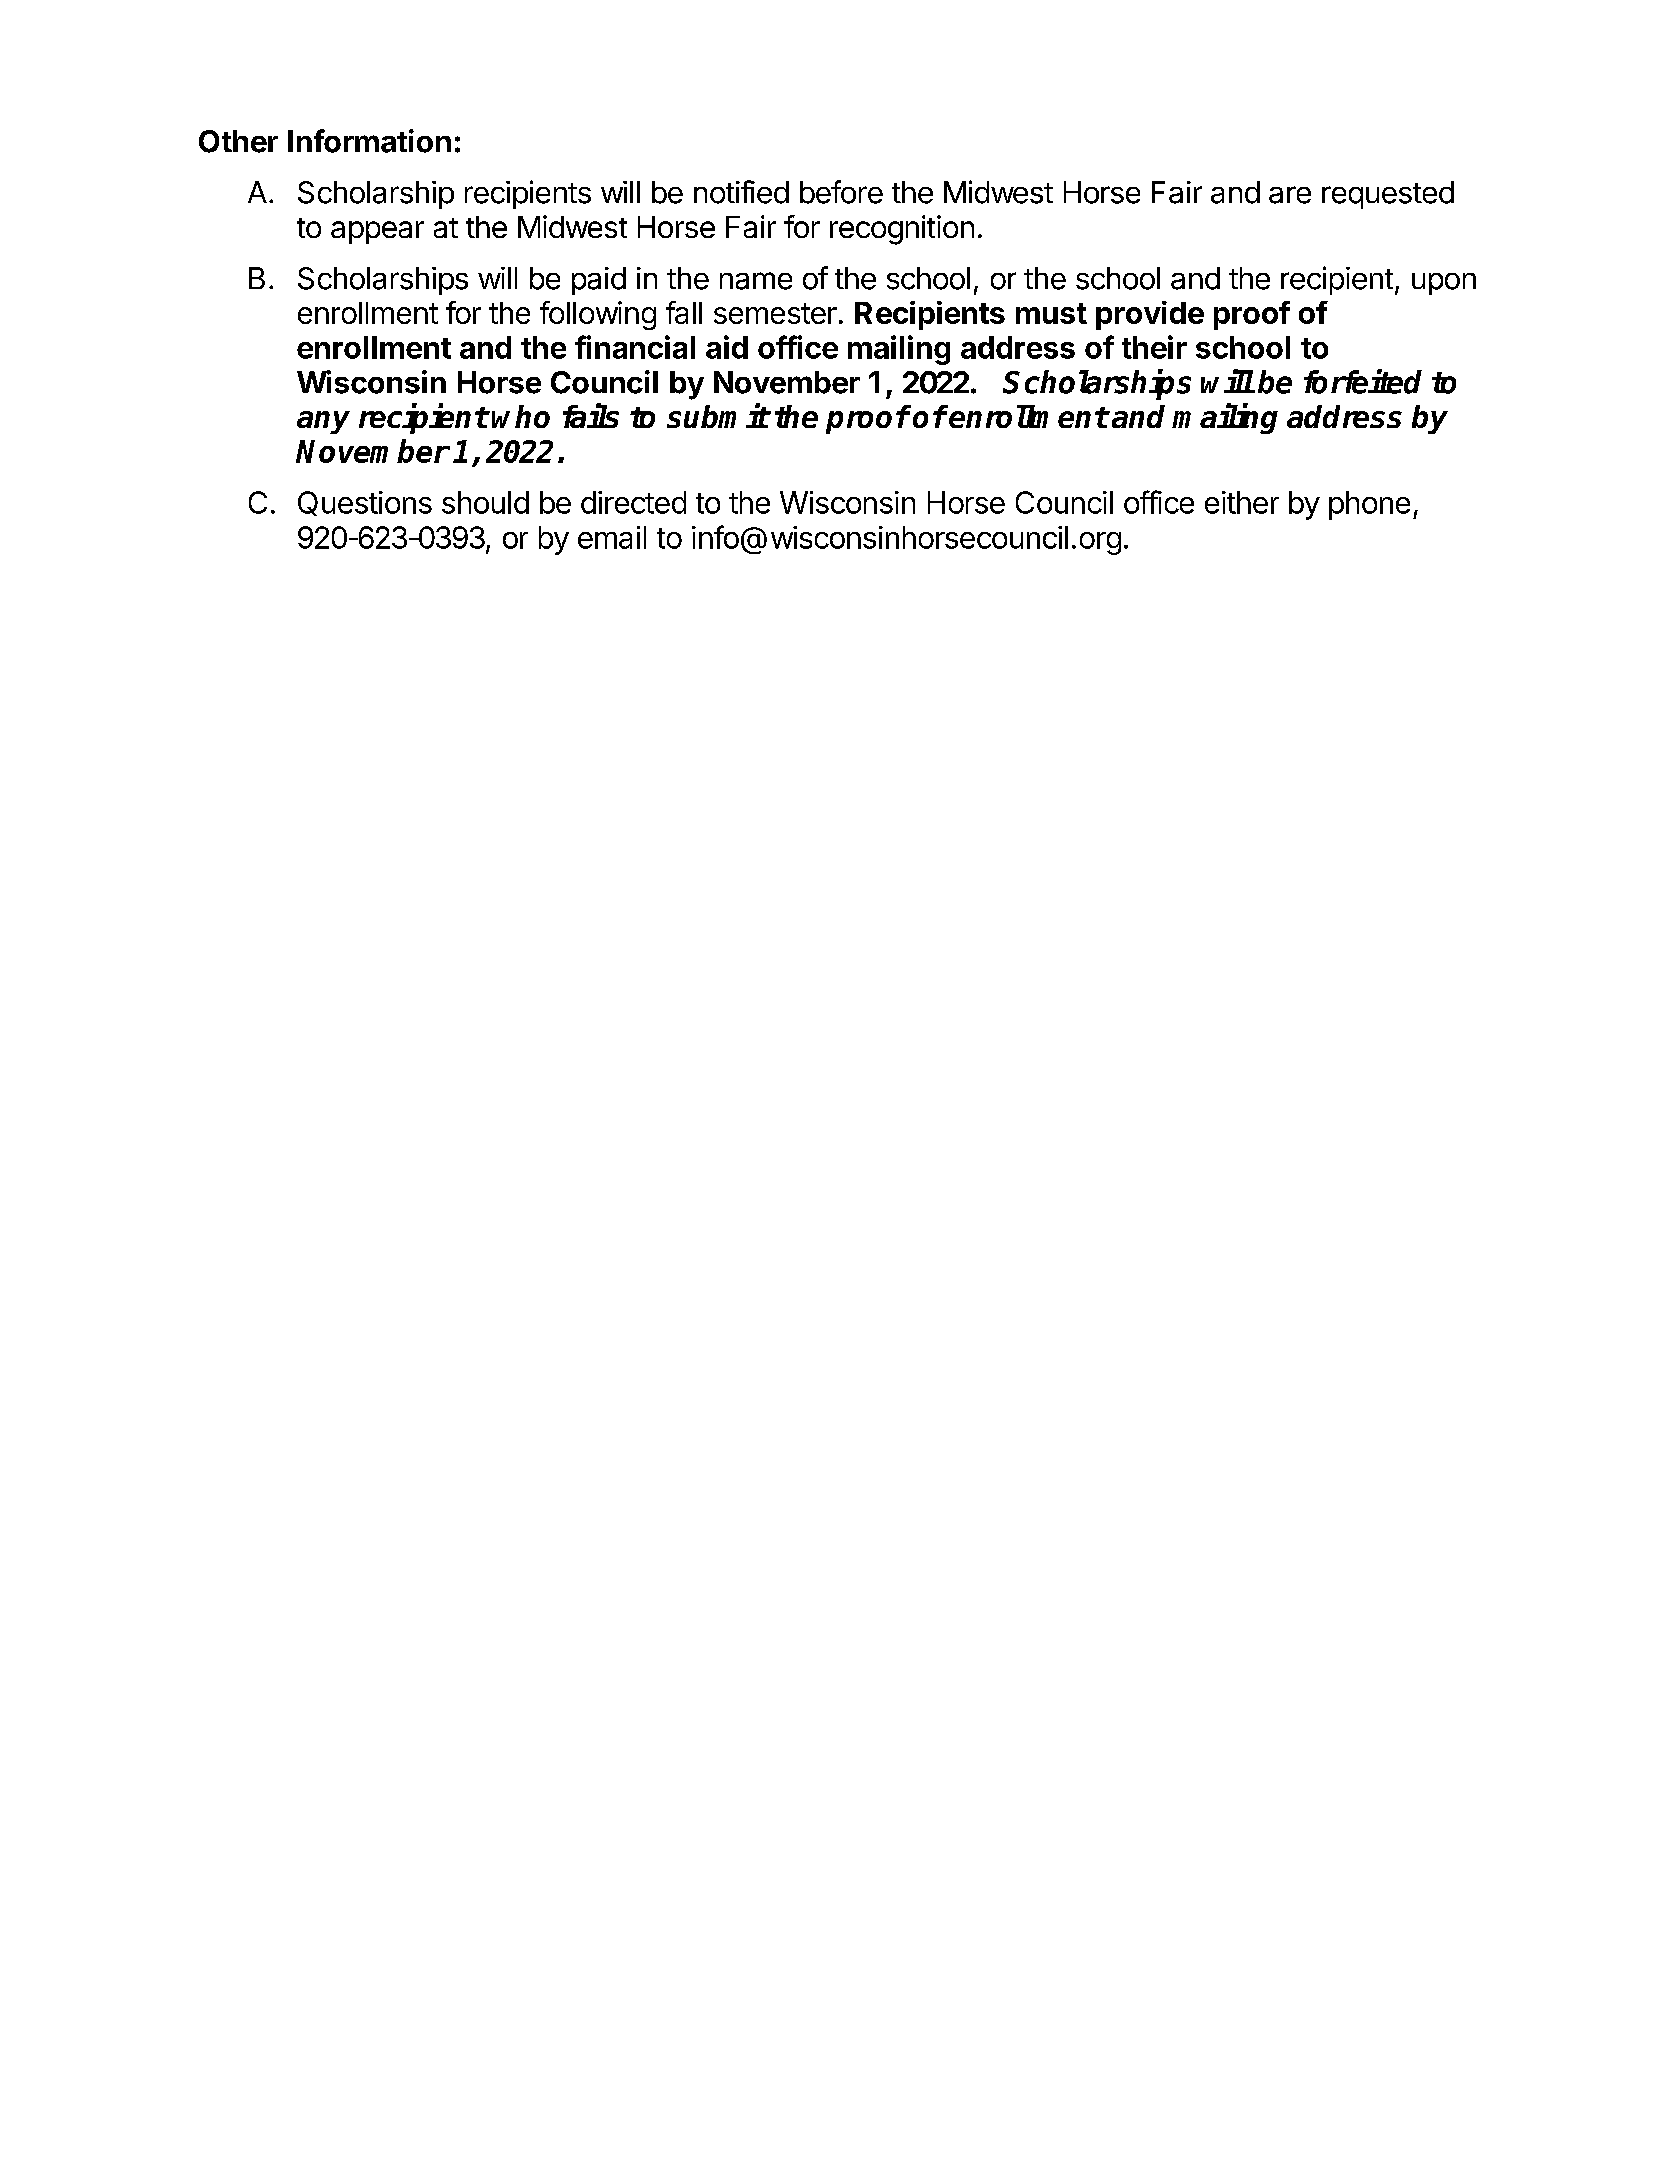 This page has width=1678, height=2171. Describe the element at coordinates (238, 141) in the page. I see `Other` at that location.
